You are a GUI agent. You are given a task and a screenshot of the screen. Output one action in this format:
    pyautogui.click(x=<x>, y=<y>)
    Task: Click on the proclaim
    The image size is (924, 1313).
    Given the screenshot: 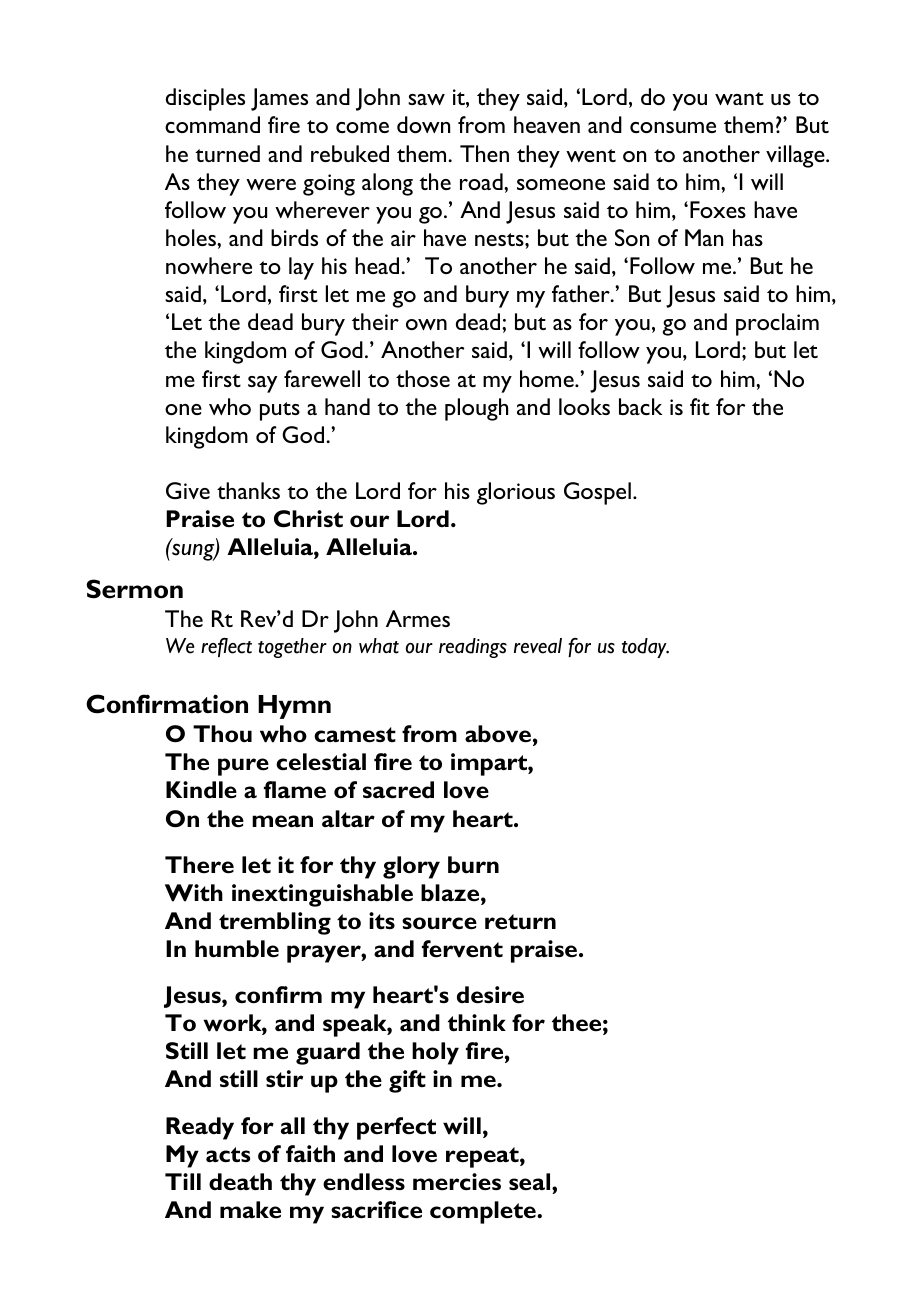 What is the action you would take?
    pyautogui.click(x=777, y=324)
